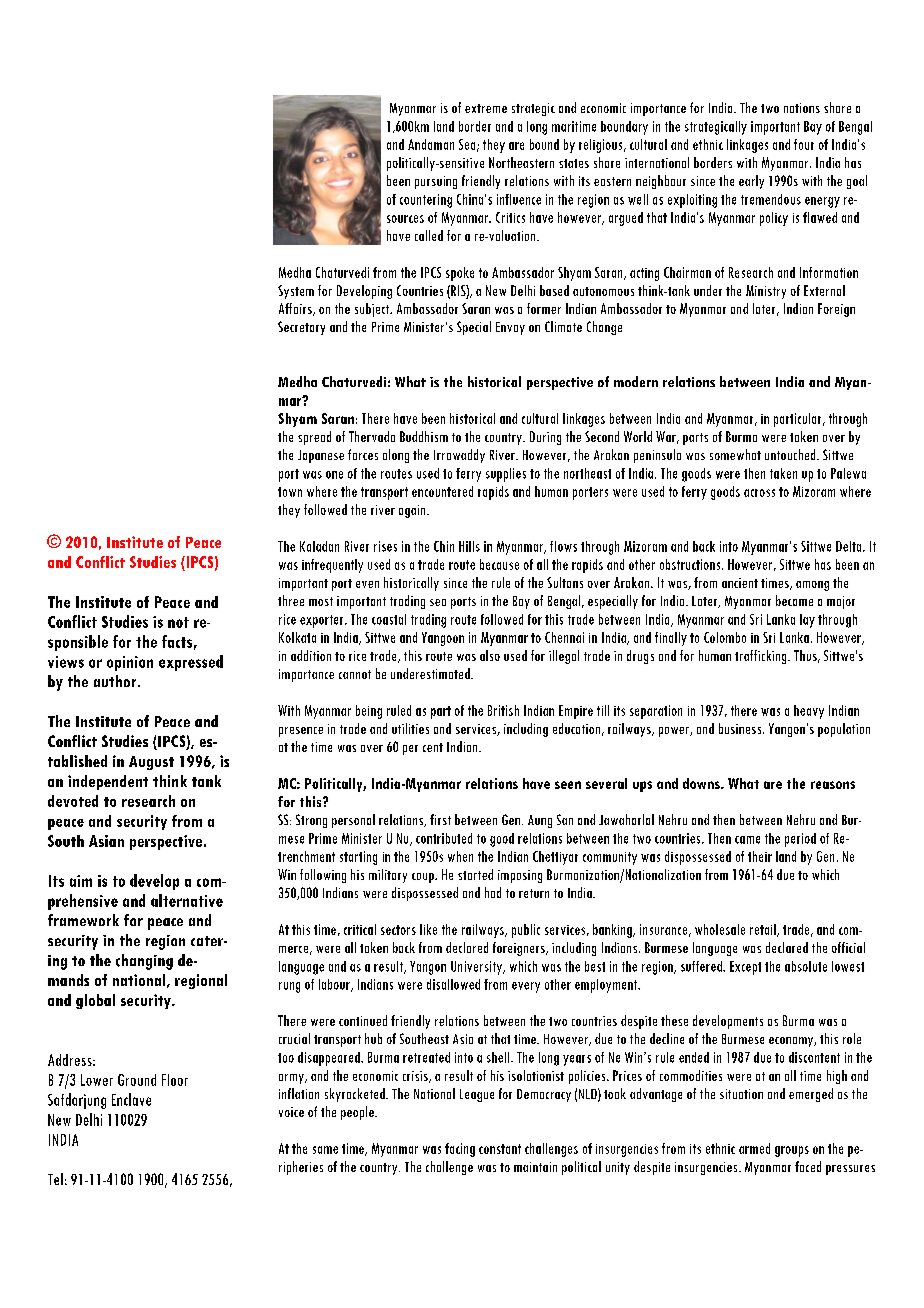  I want to click on four, so click(804, 144).
